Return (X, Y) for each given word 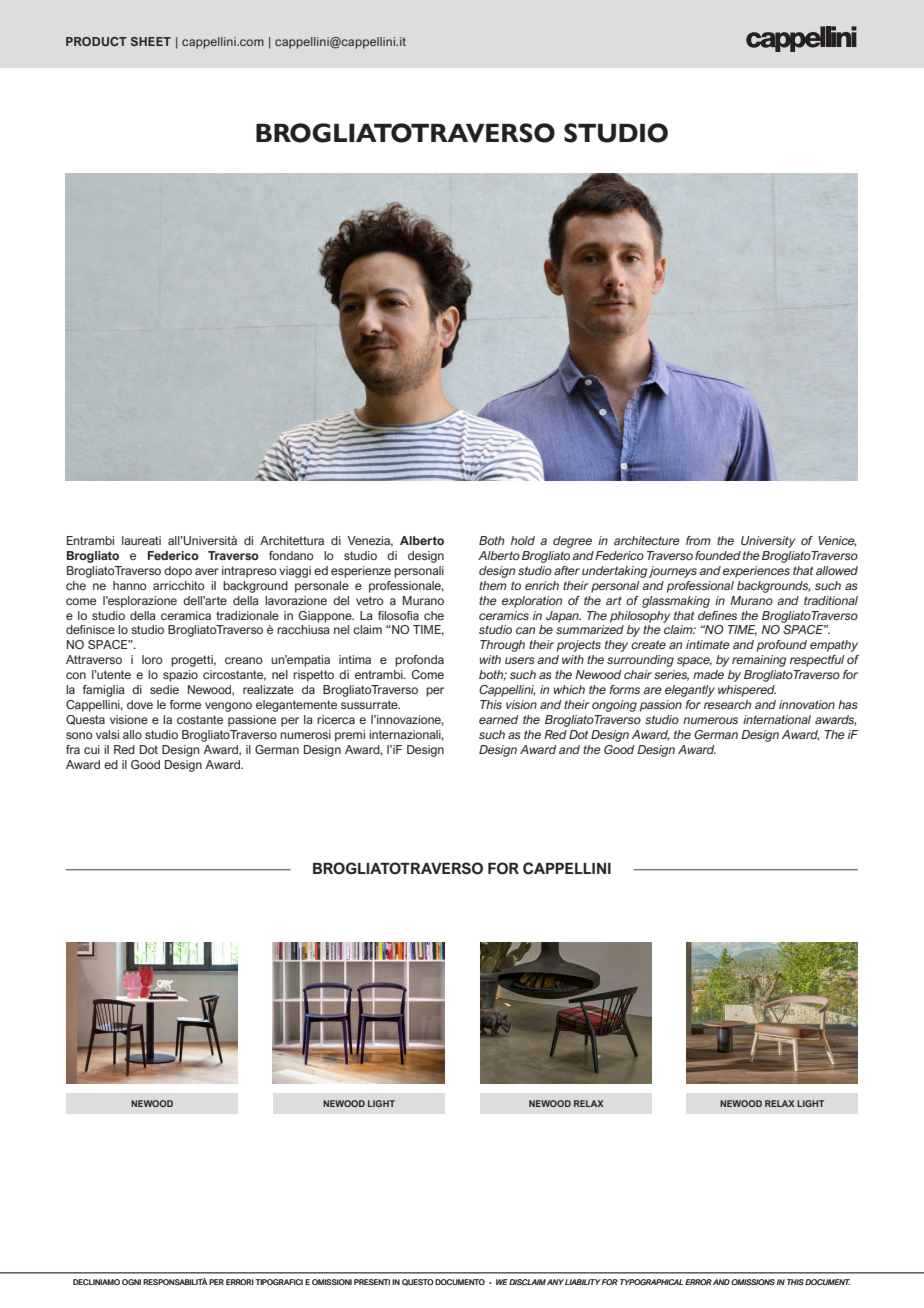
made (708, 674)
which (569, 689)
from (698, 540)
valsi (107, 734)
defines (717, 615)
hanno (130, 585)
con (76, 675)
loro (152, 659)
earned (498, 719)
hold (523, 540)
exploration (532, 602)
